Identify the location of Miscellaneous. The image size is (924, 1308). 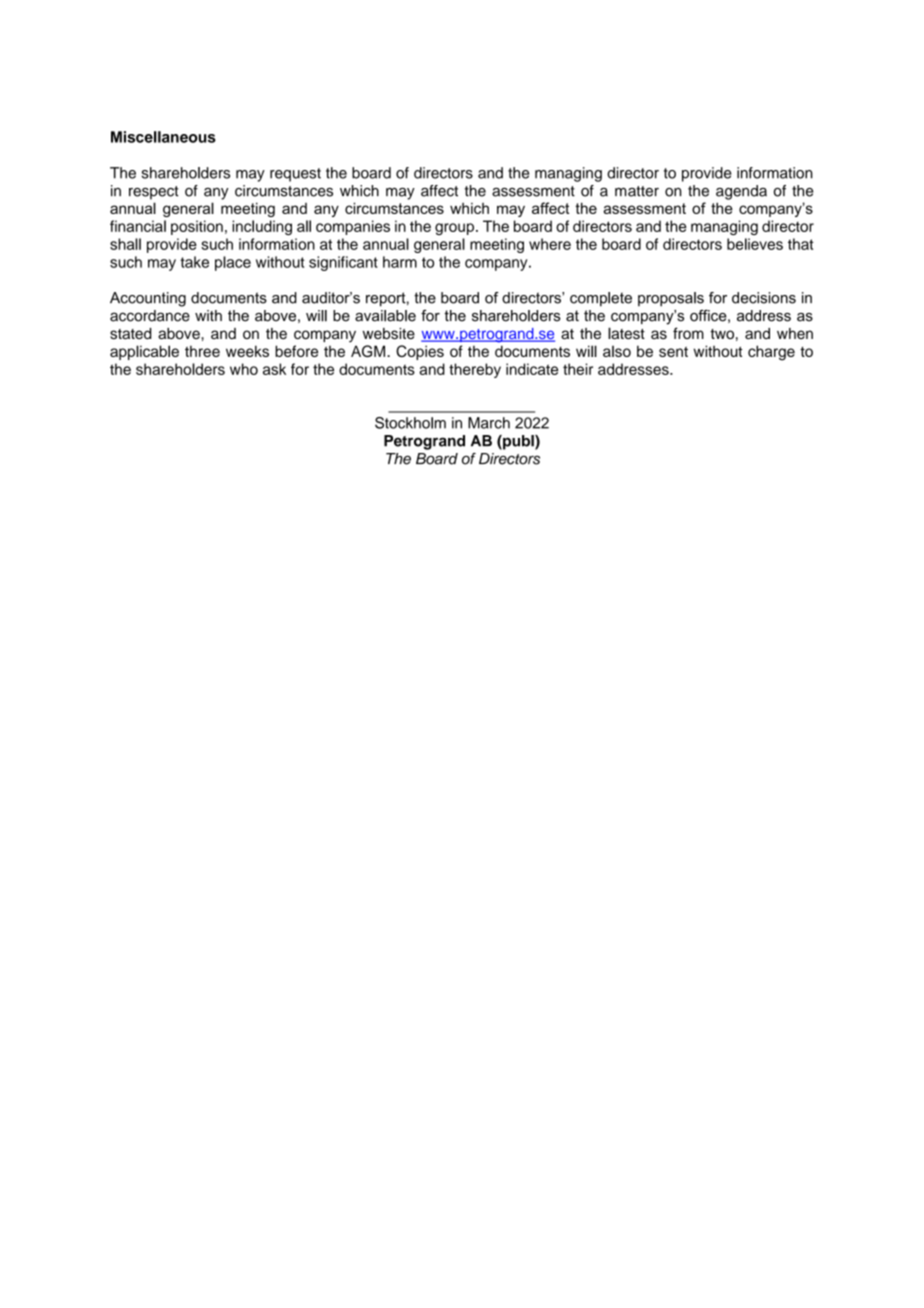
(163, 137).
